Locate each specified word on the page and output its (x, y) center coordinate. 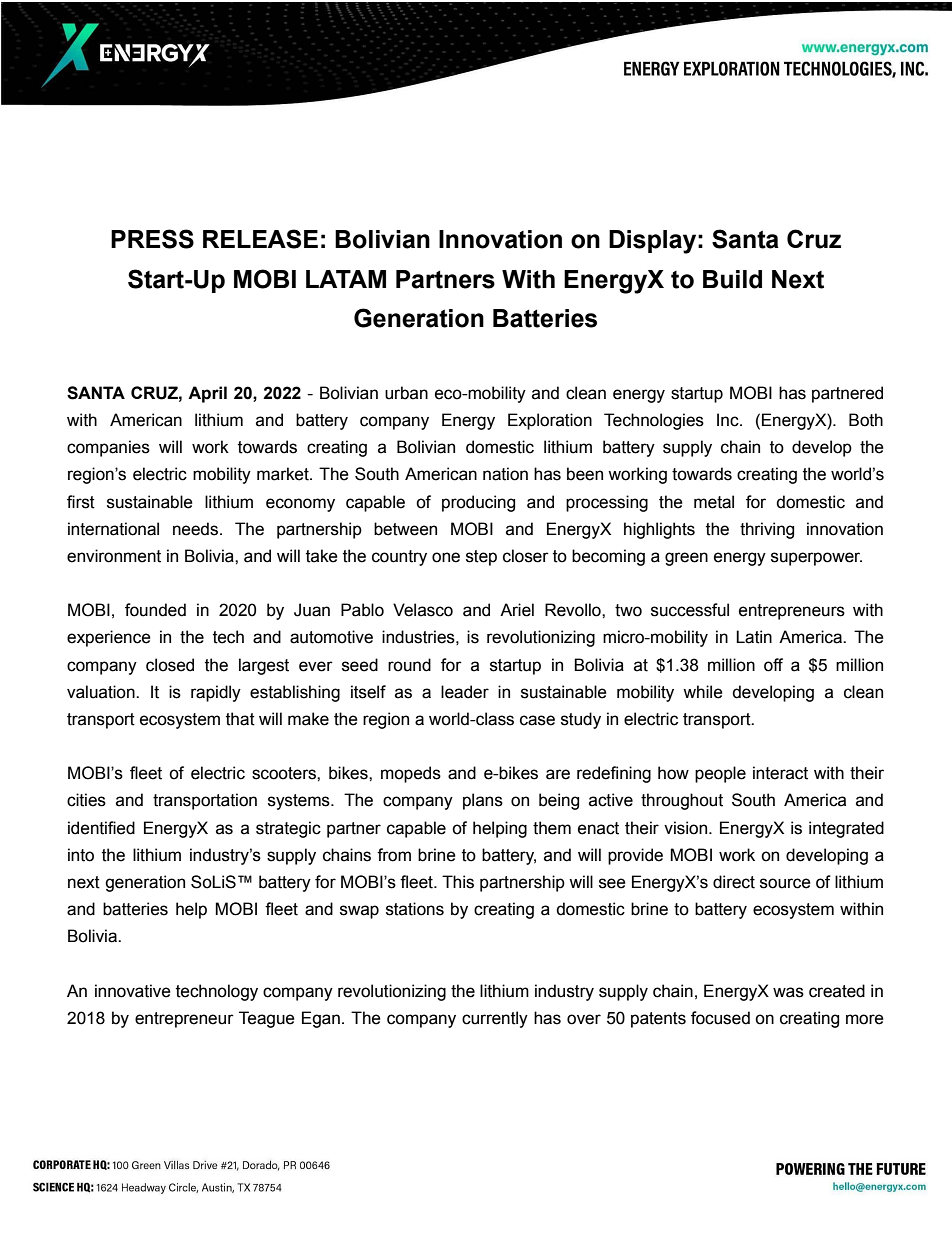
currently (495, 1019)
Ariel (517, 610)
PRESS (152, 239)
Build (732, 279)
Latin (754, 637)
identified (101, 828)
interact (780, 773)
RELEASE (260, 239)
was (788, 992)
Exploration (550, 421)
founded (155, 610)
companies (108, 448)
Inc (729, 420)
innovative (133, 991)
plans (483, 801)
